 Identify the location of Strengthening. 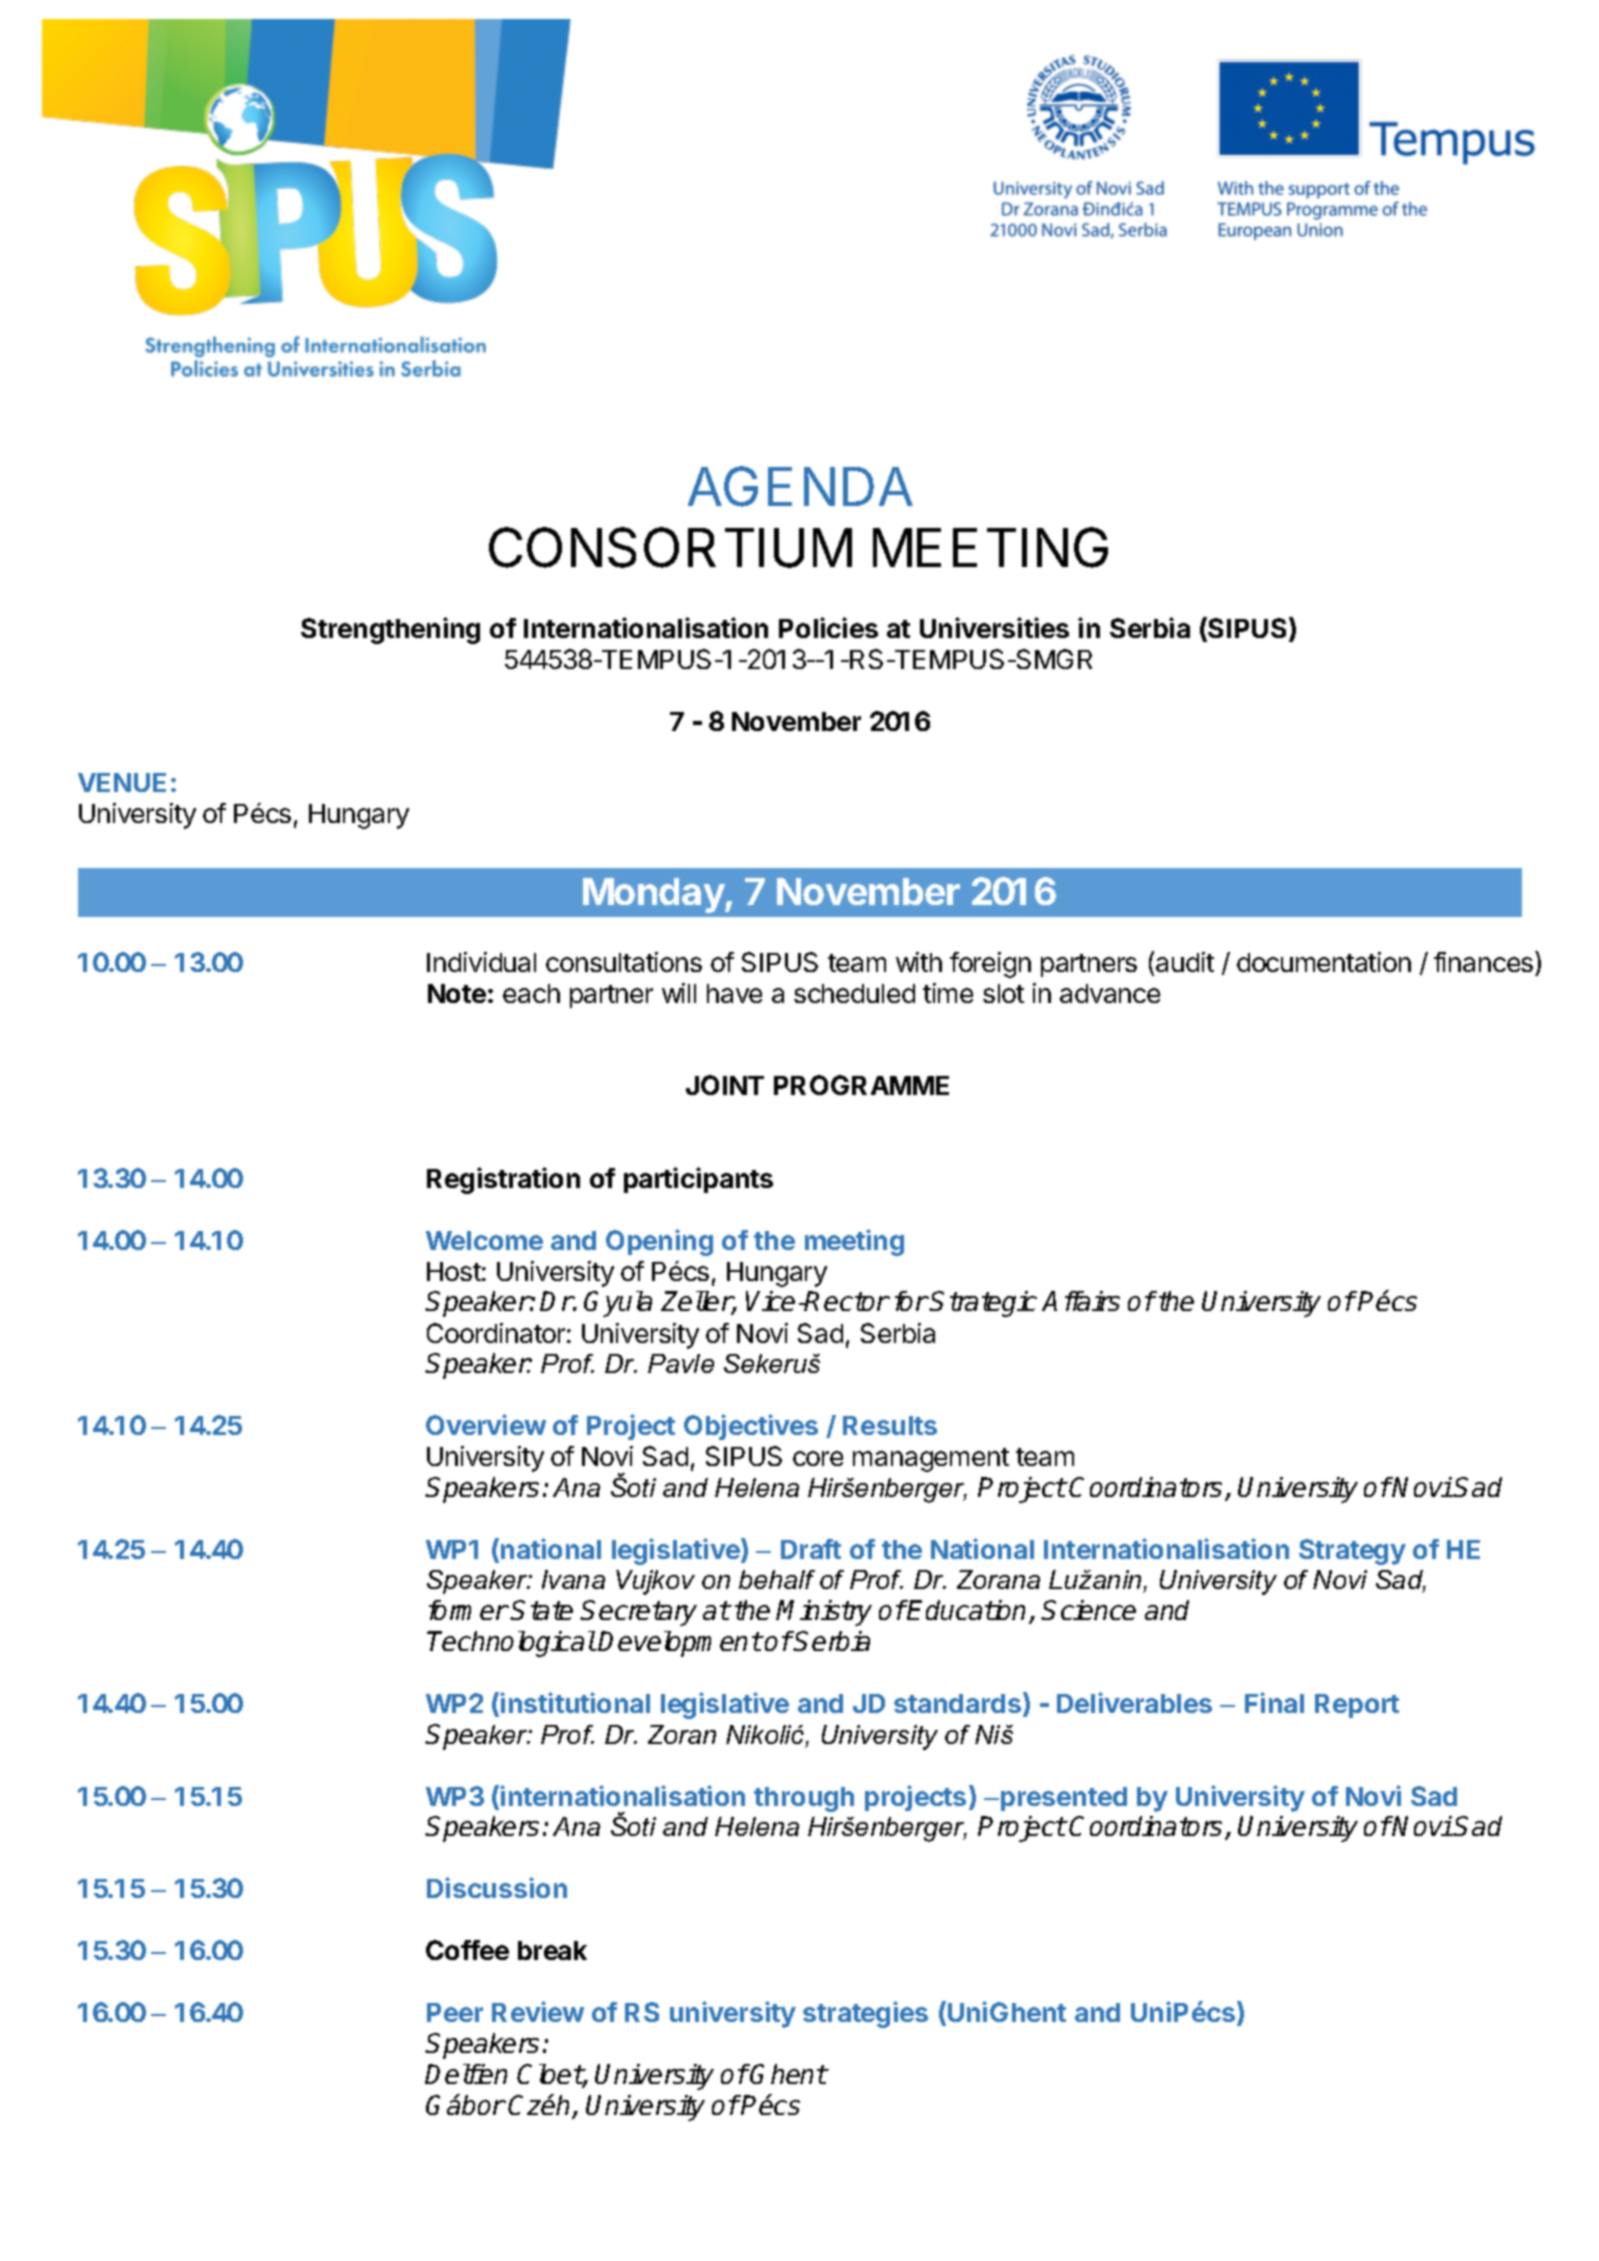
(390, 630).
